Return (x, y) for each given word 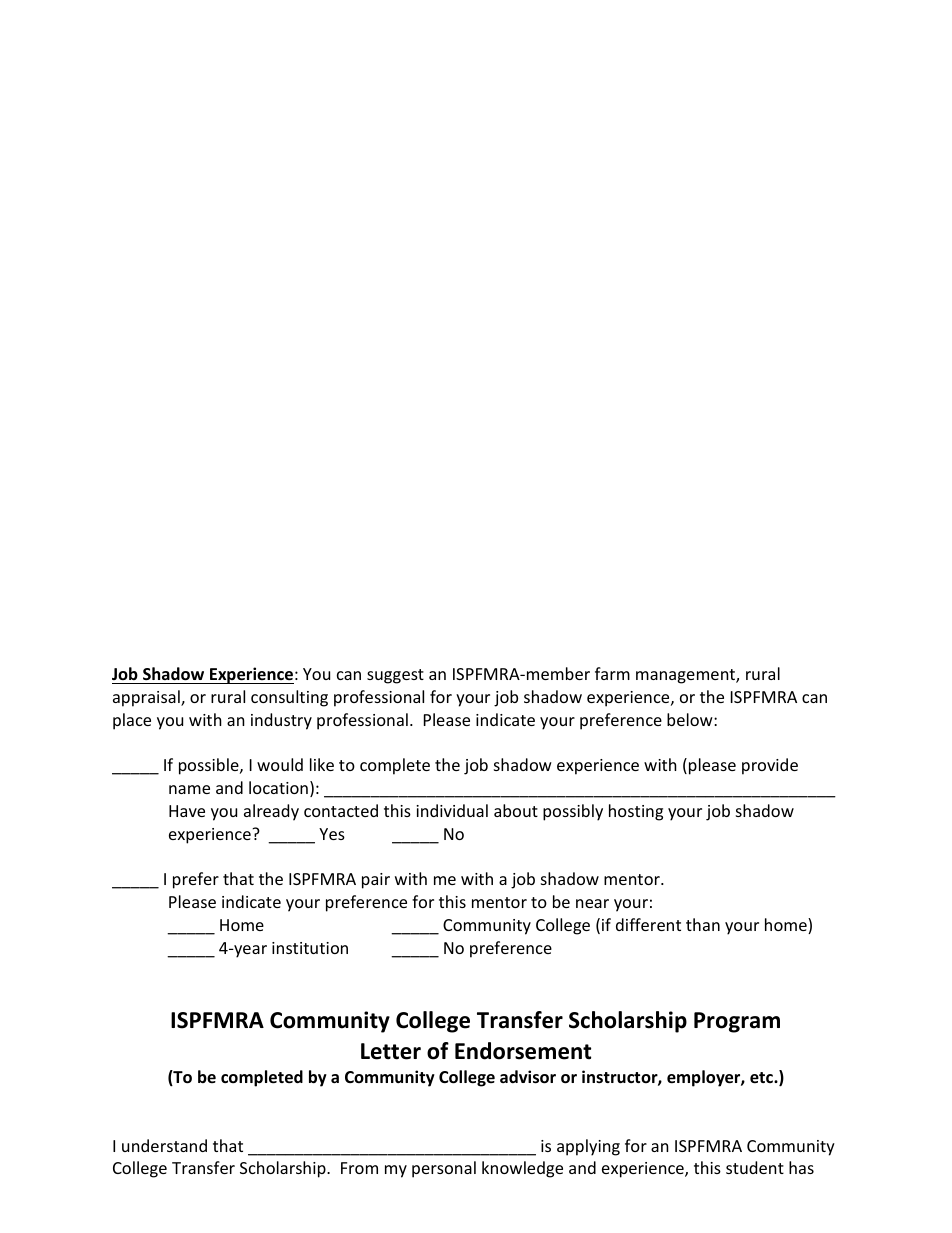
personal (444, 1169)
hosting (636, 812)
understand (164, 1145)
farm (612, 673)
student (755, 1167)
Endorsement (523, 1051)
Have (187, 811)
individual (452, 810)
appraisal (147, 698)
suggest (395, 676)
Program (737, 1022)
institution (310, 948)
